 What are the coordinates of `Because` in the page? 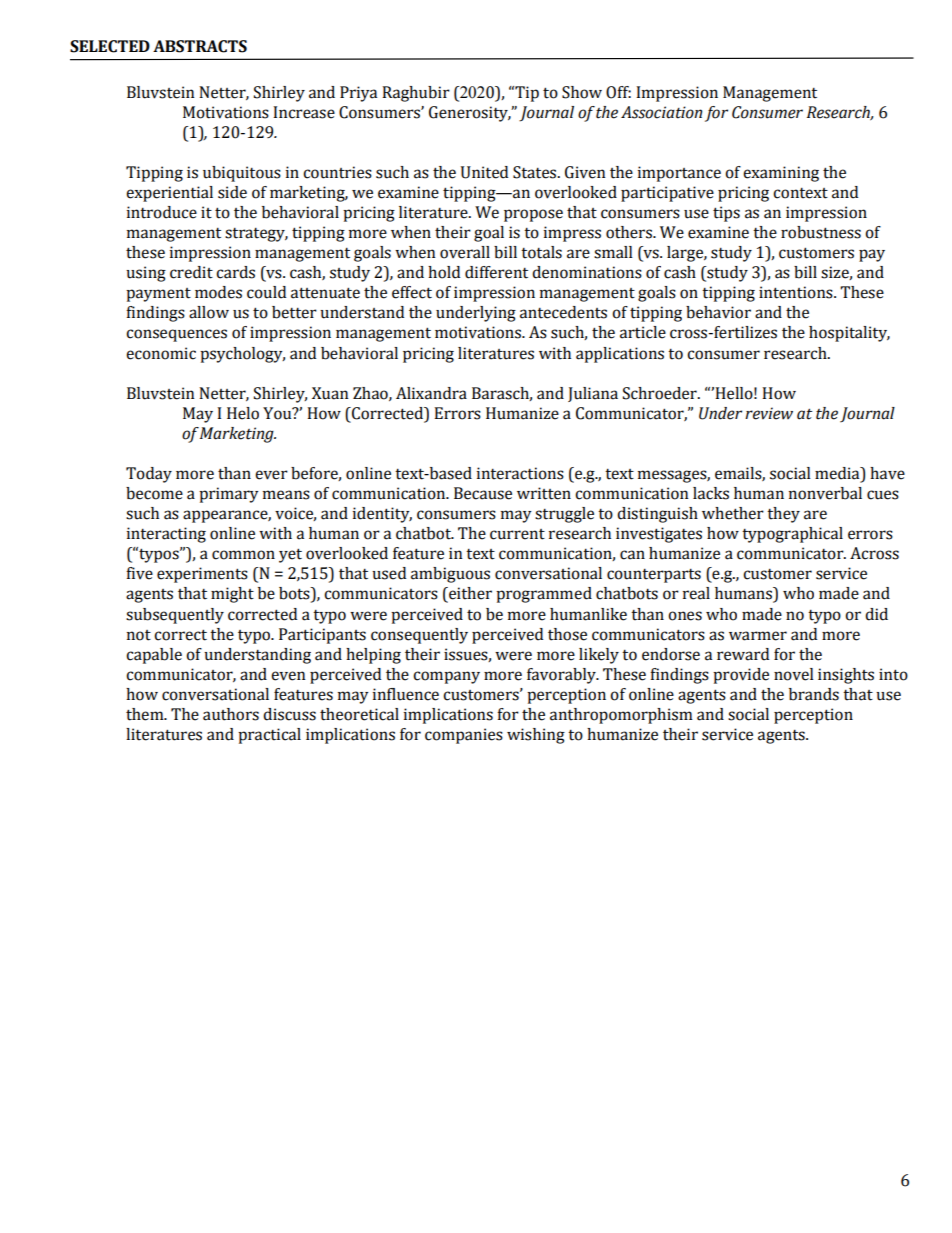 It's located at (483, 493).
